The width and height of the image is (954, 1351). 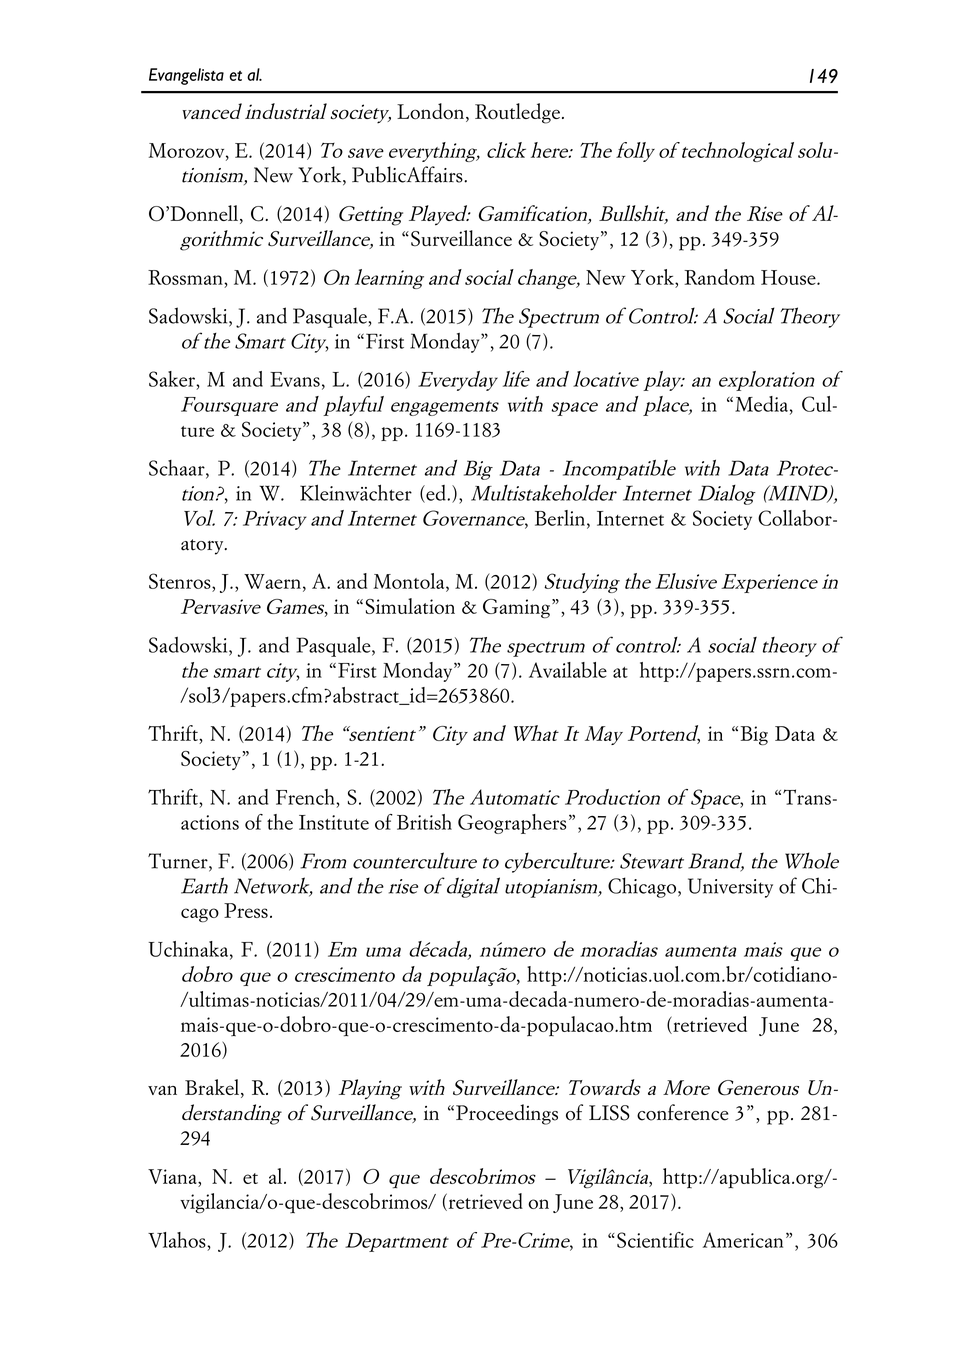 I want to click on Available, so click(x=568, y=670).
